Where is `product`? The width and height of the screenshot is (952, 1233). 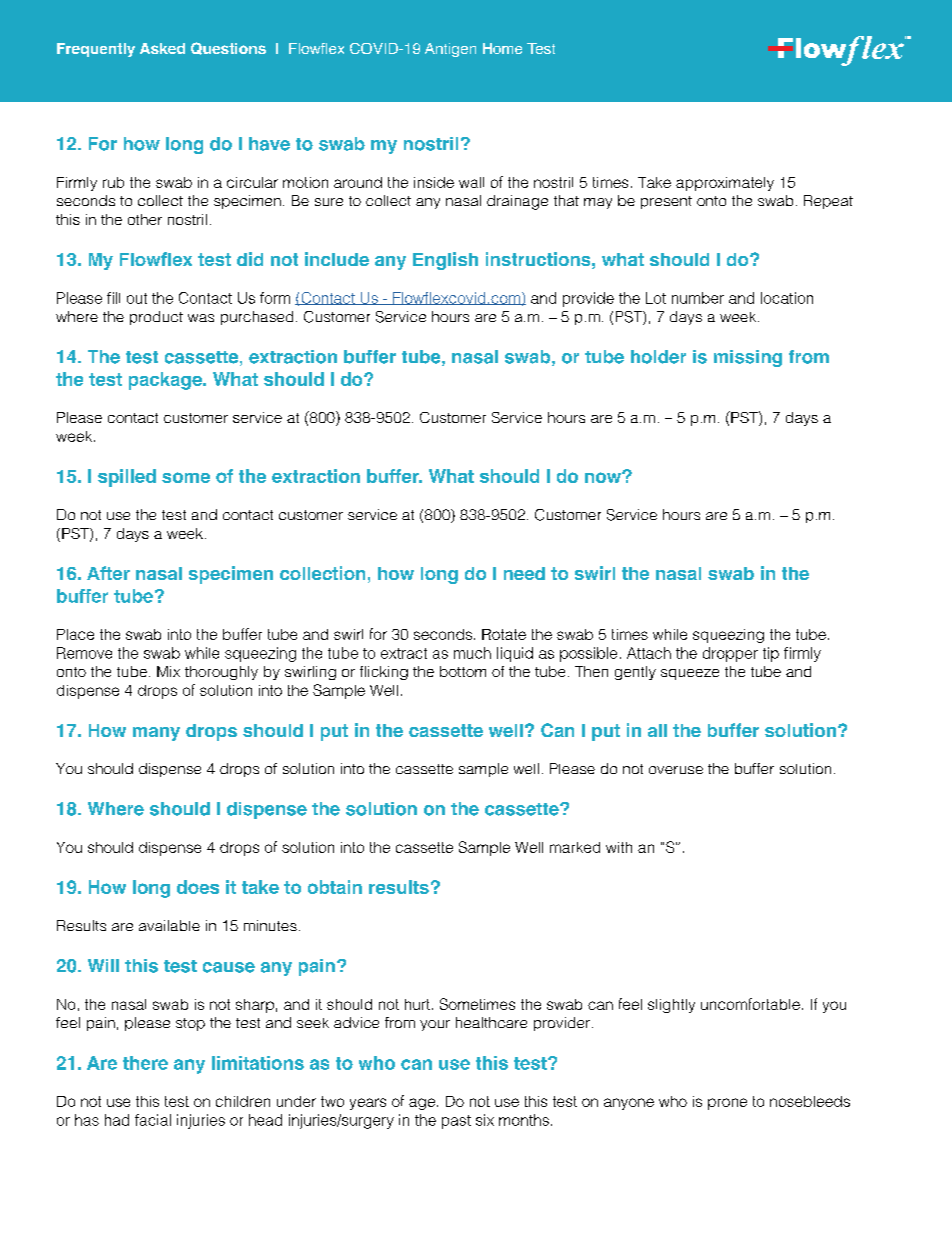 product is located at coordinates (156, 318).
